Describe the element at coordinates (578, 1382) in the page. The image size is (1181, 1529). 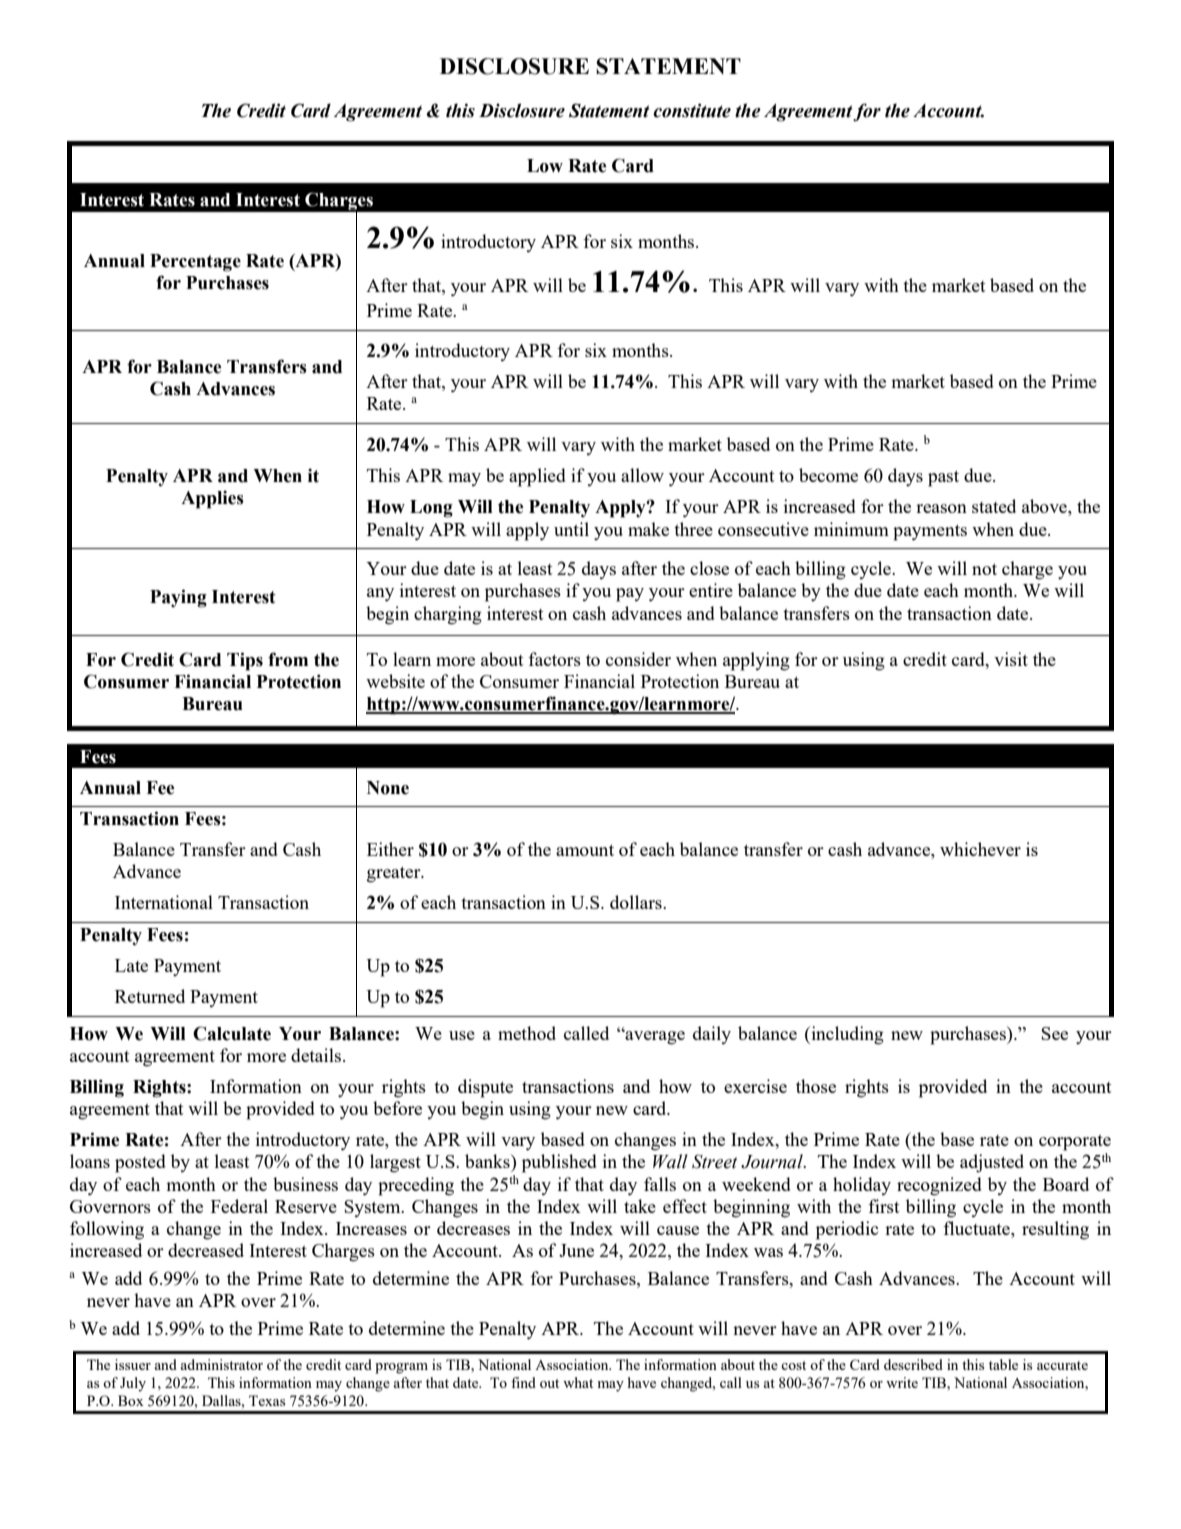
I see `what` at that location.
